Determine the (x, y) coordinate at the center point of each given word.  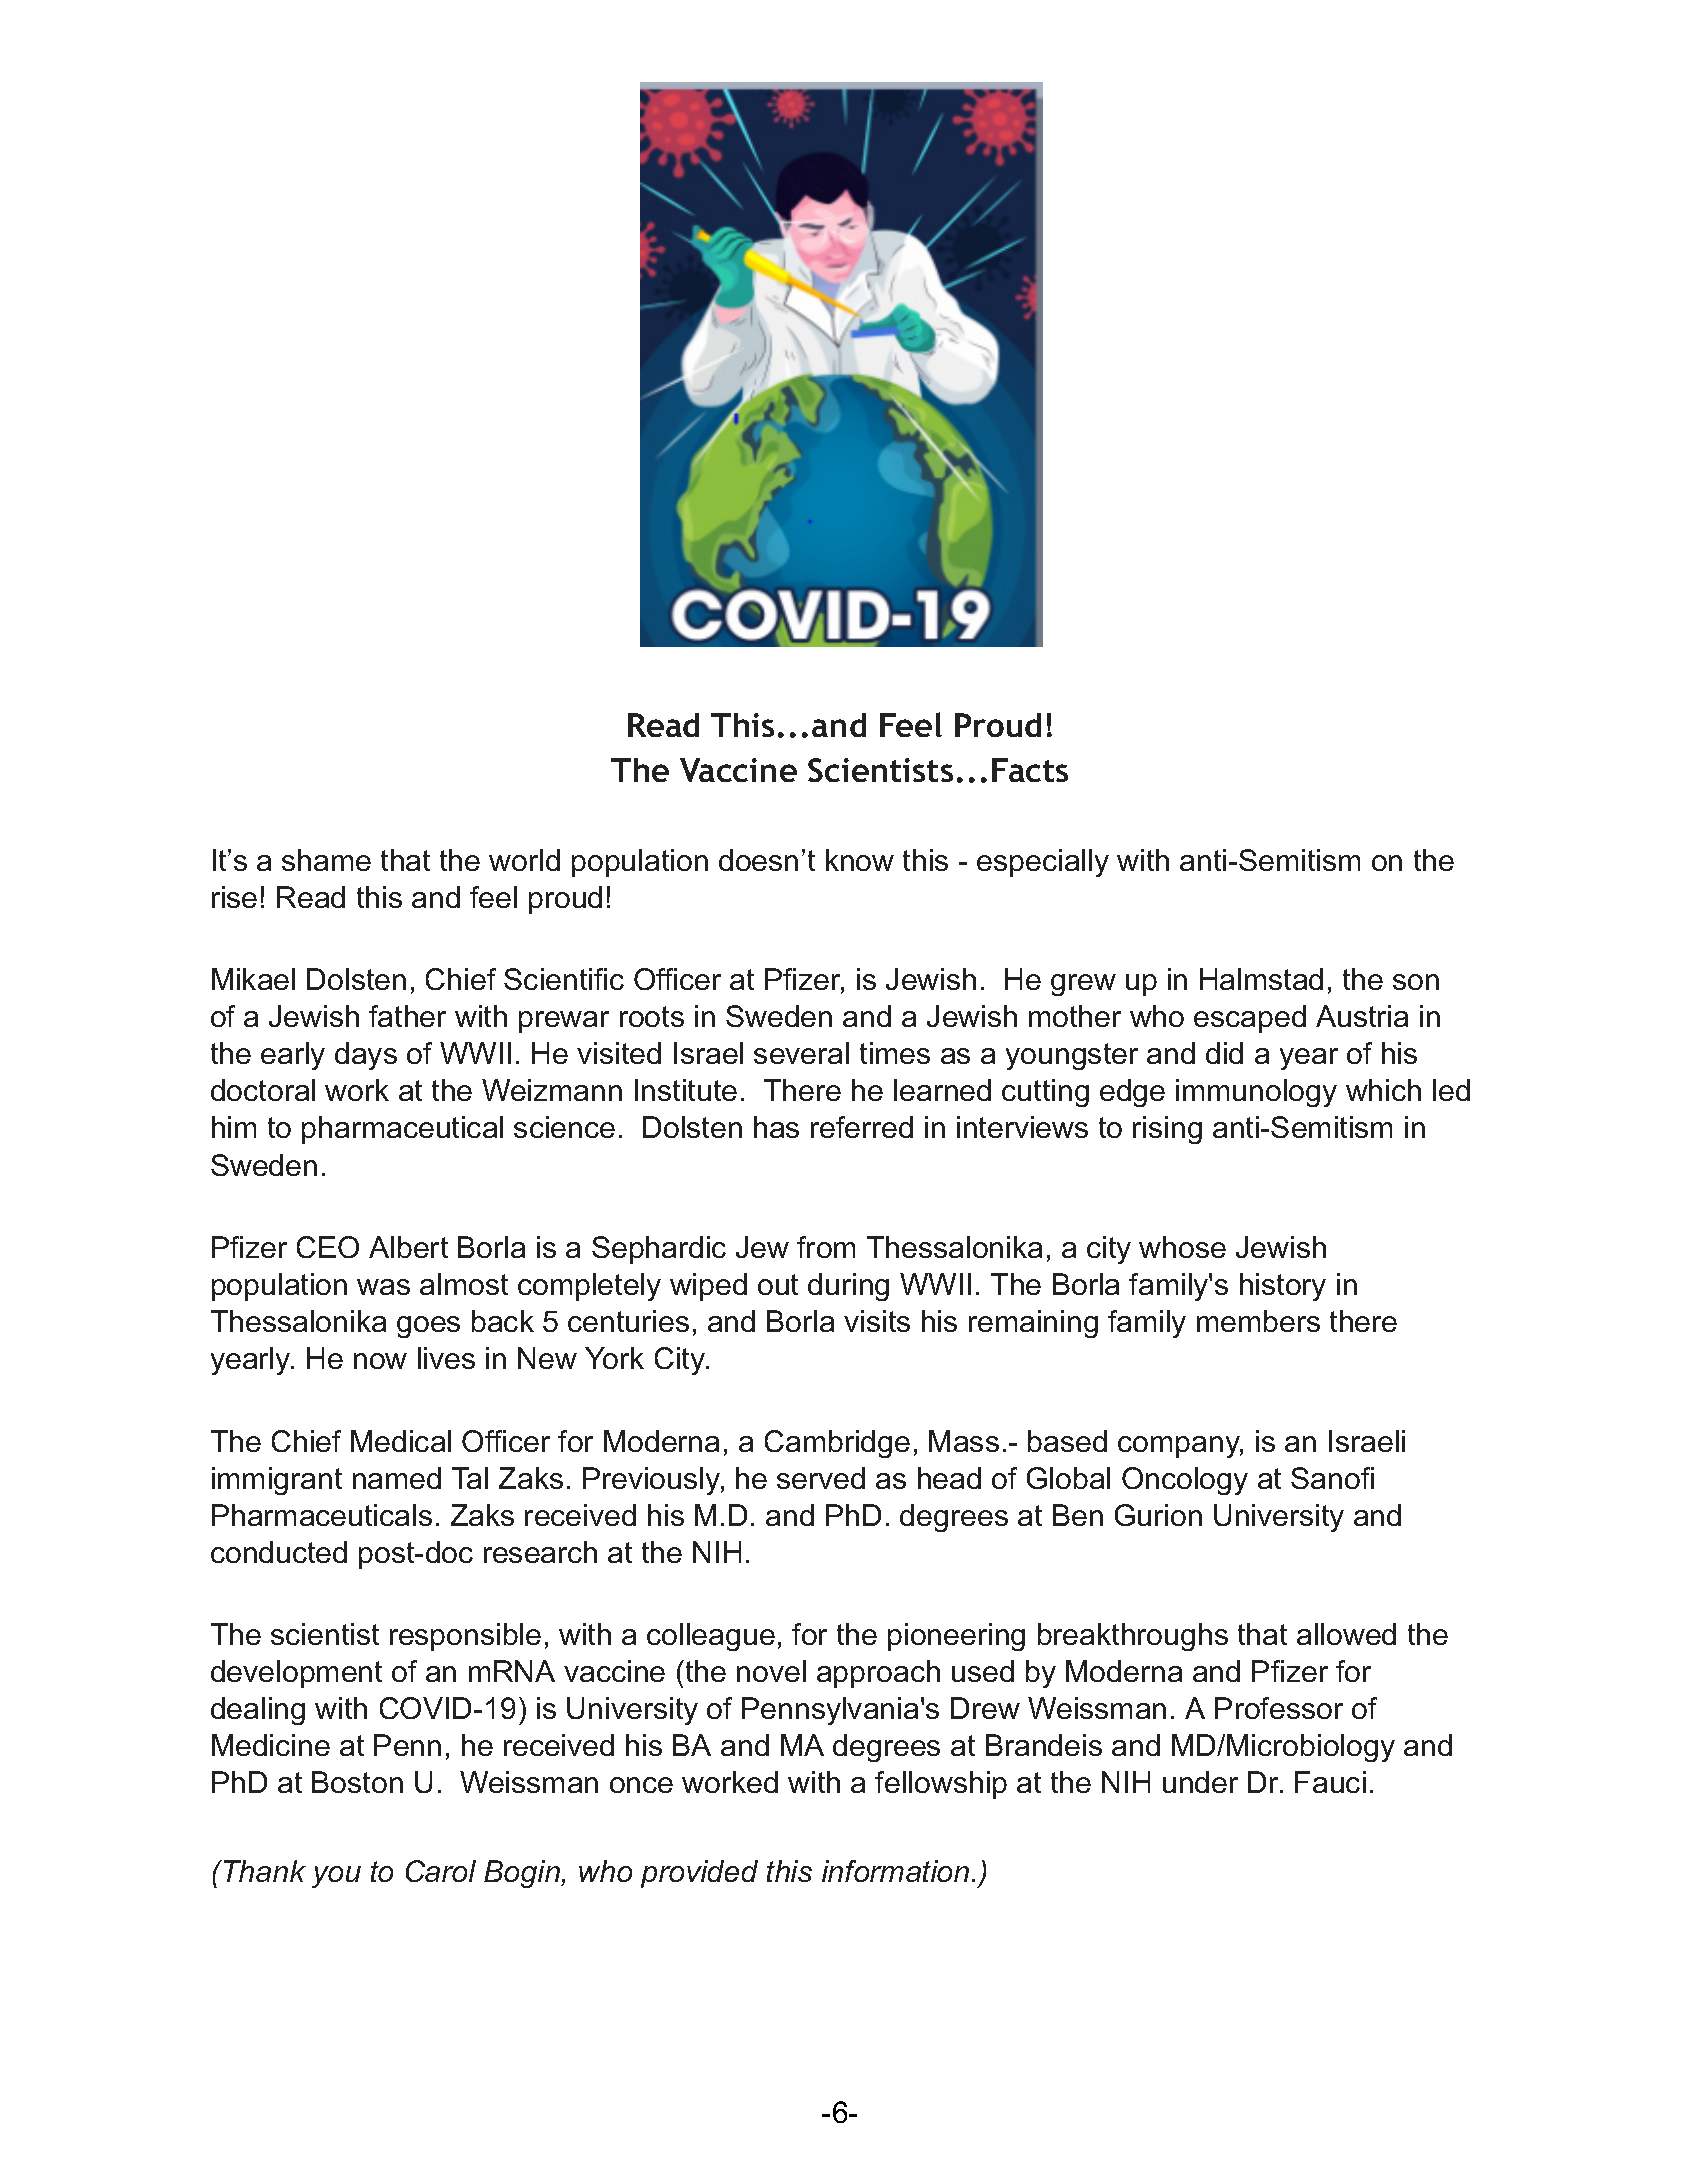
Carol (441, 1871)
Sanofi (1332, 1478)
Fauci (1330, 1782)
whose (1182, 1247)
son (1416, 982)
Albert (408, 1247)
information (895, 1871)
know (860, 860)
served (821, 1478)
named (397, 1478)
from (826, 1247)
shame (326, 860)
